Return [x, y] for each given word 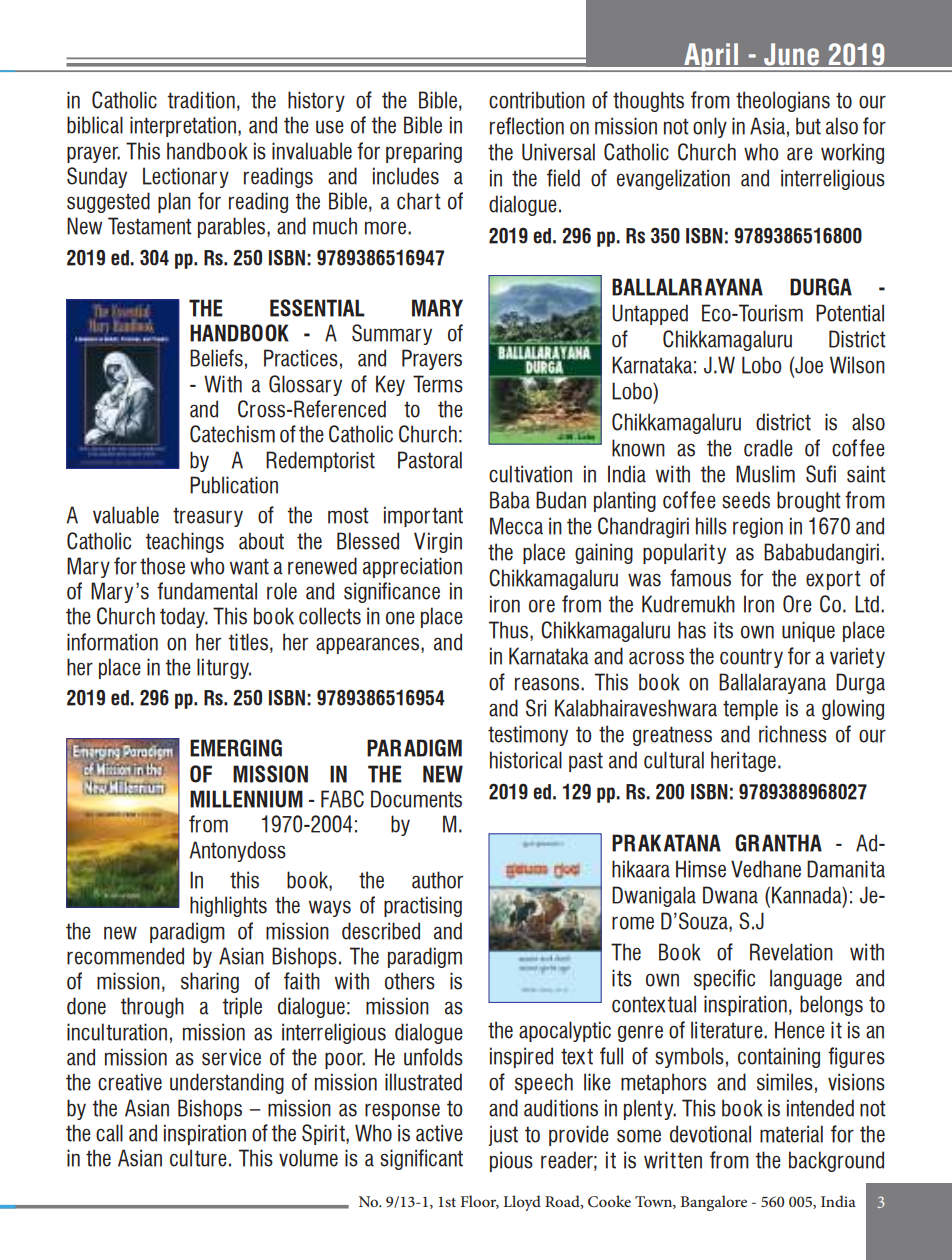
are [800, 154]
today [184, 617]
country [751, 658]
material [791, 1134]
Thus [510, 631]
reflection [527, 126]
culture [198, 1158]
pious [511, 1161]
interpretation [183, 126]
